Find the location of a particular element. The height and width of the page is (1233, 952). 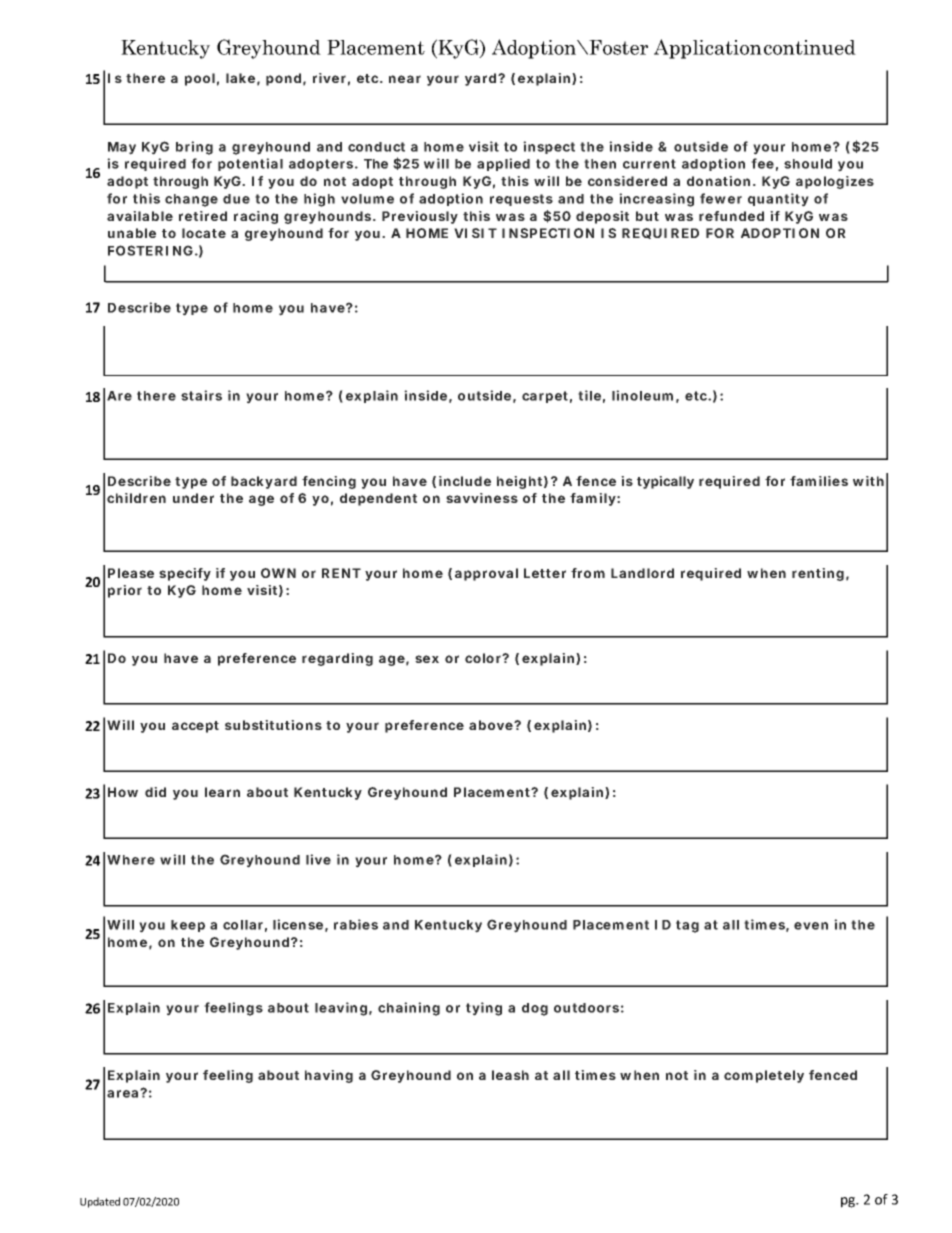

Updated is located at coordinates (100, 1202).
